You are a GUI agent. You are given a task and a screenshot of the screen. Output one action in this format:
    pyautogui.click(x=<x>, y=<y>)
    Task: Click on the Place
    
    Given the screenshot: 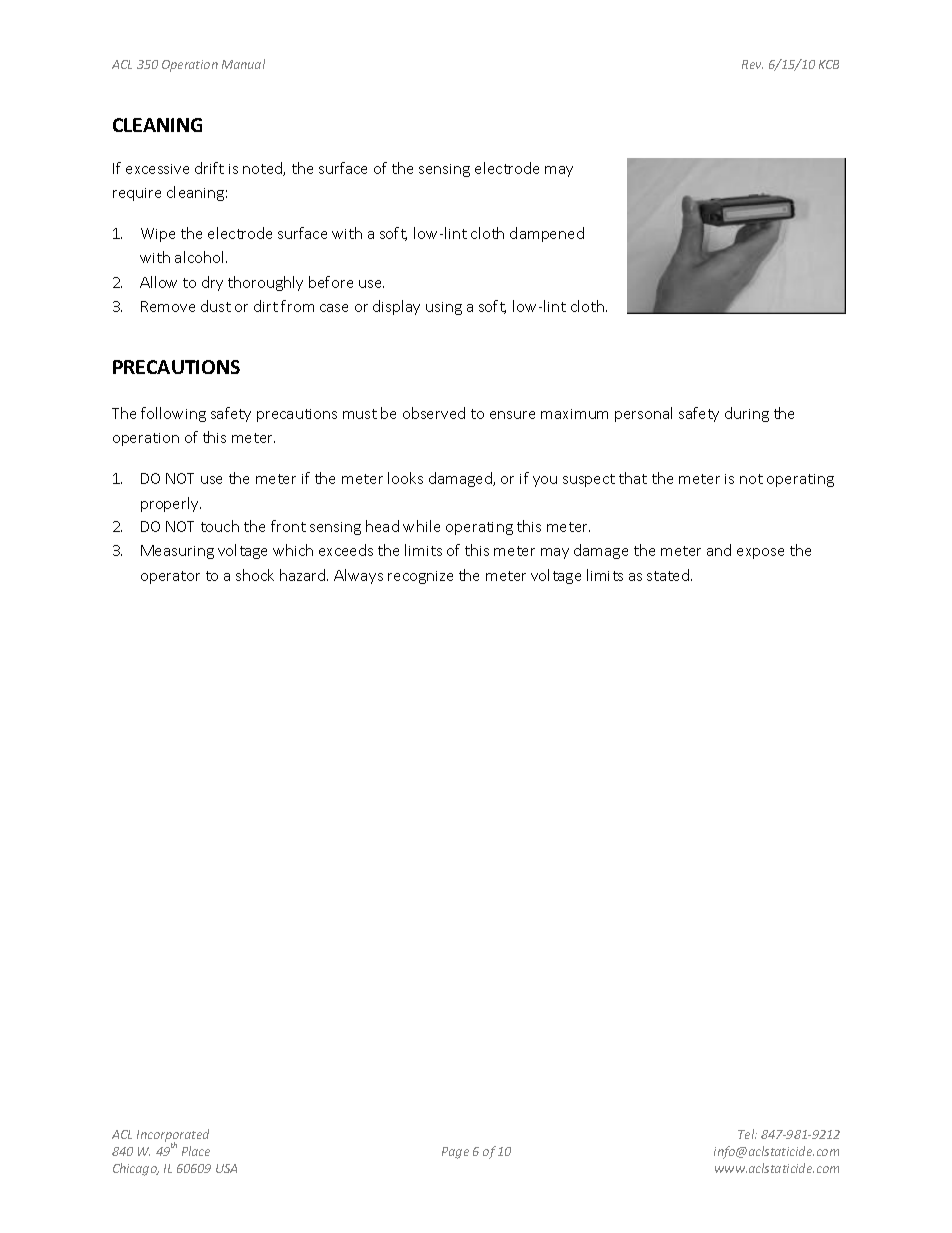 What is the action you would take?
    pyautogui.click(x=196, y=1151)
